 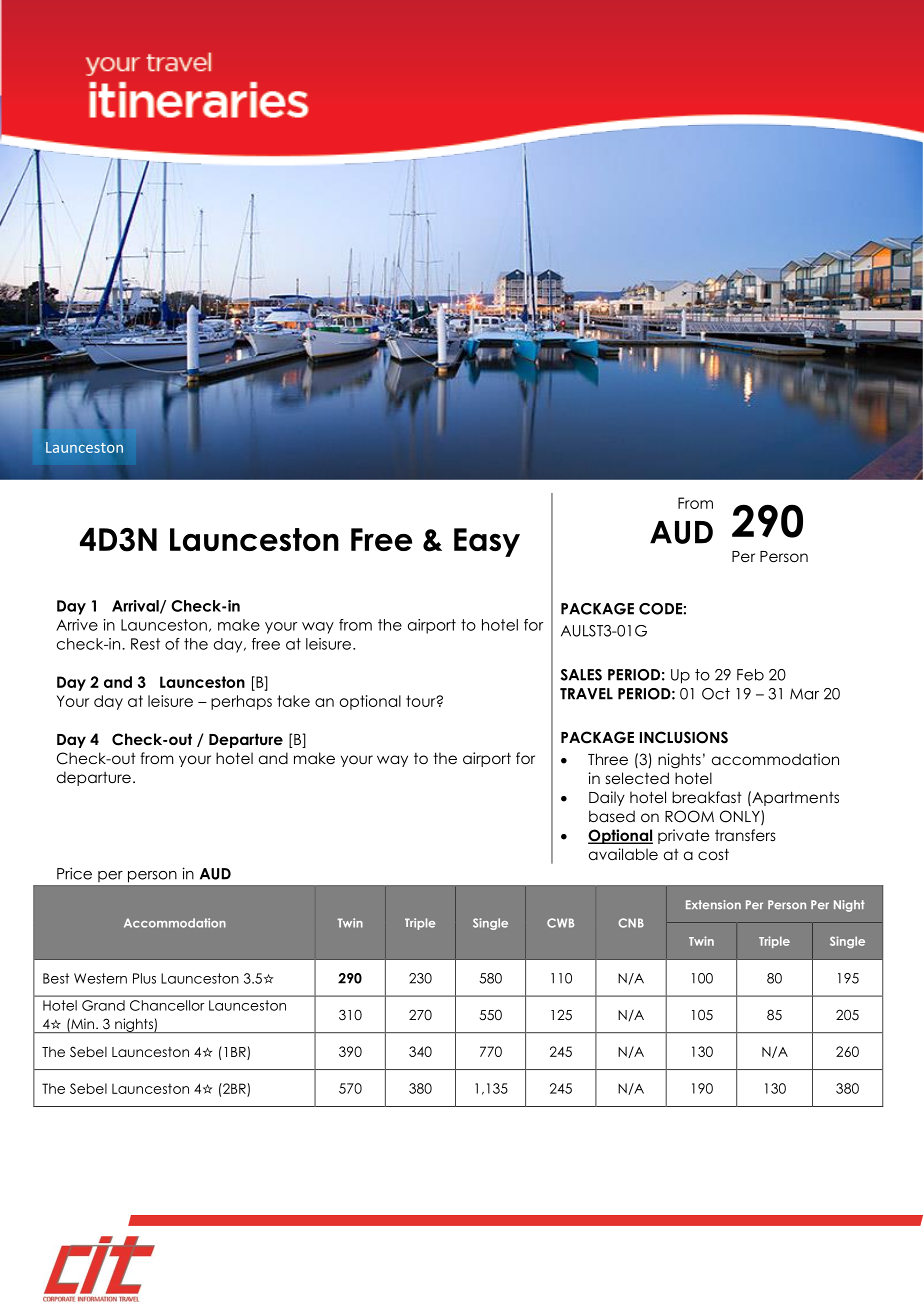 I want to click on cost, so click(x=713, y=854).
